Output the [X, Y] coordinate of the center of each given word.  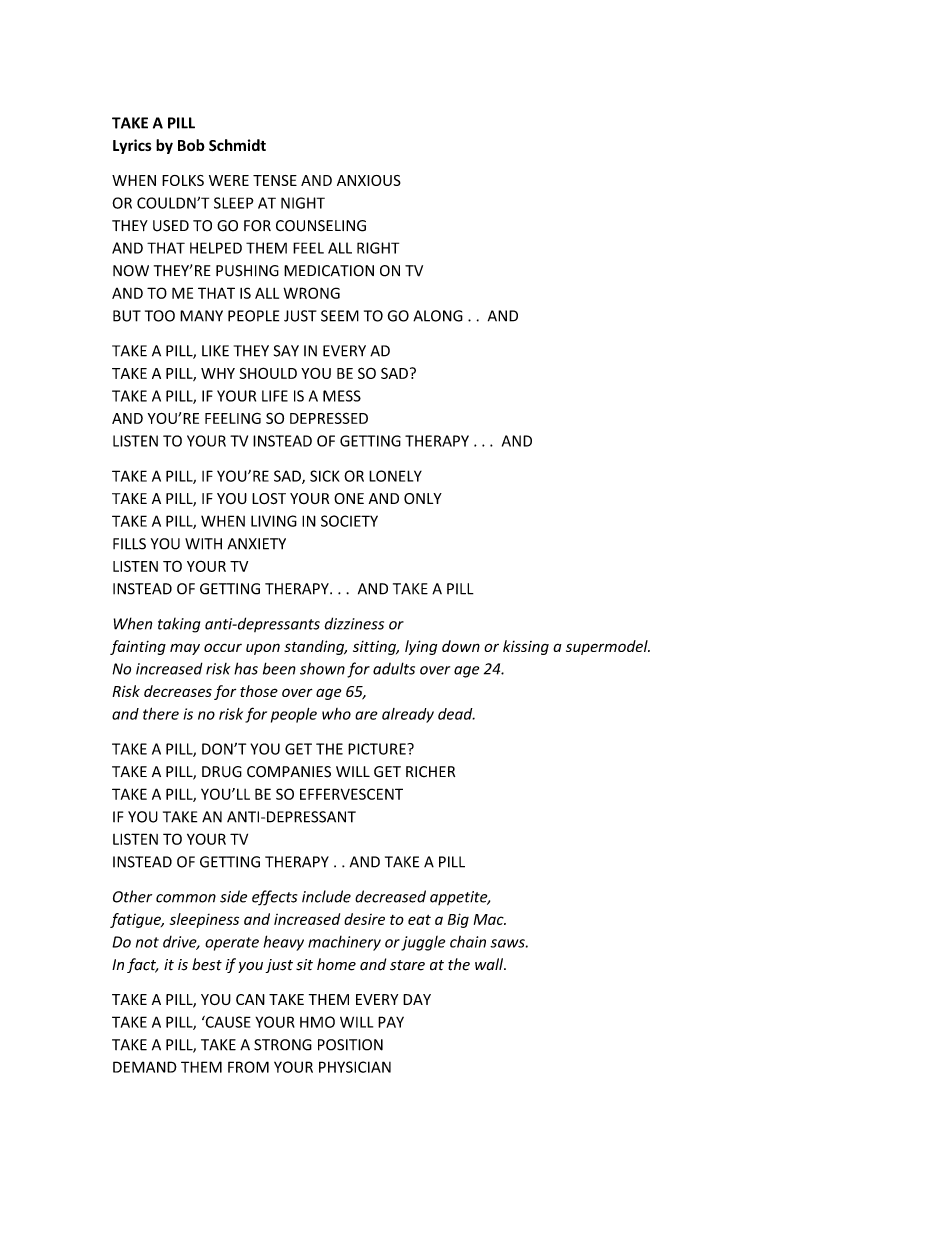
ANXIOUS [369, 180]
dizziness [354, 623]
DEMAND [145, 1067]
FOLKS [183, 180]
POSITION [350, 1045]
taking [179, 625]
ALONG [438, 316]
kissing [526, 647]
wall [490, 964]
